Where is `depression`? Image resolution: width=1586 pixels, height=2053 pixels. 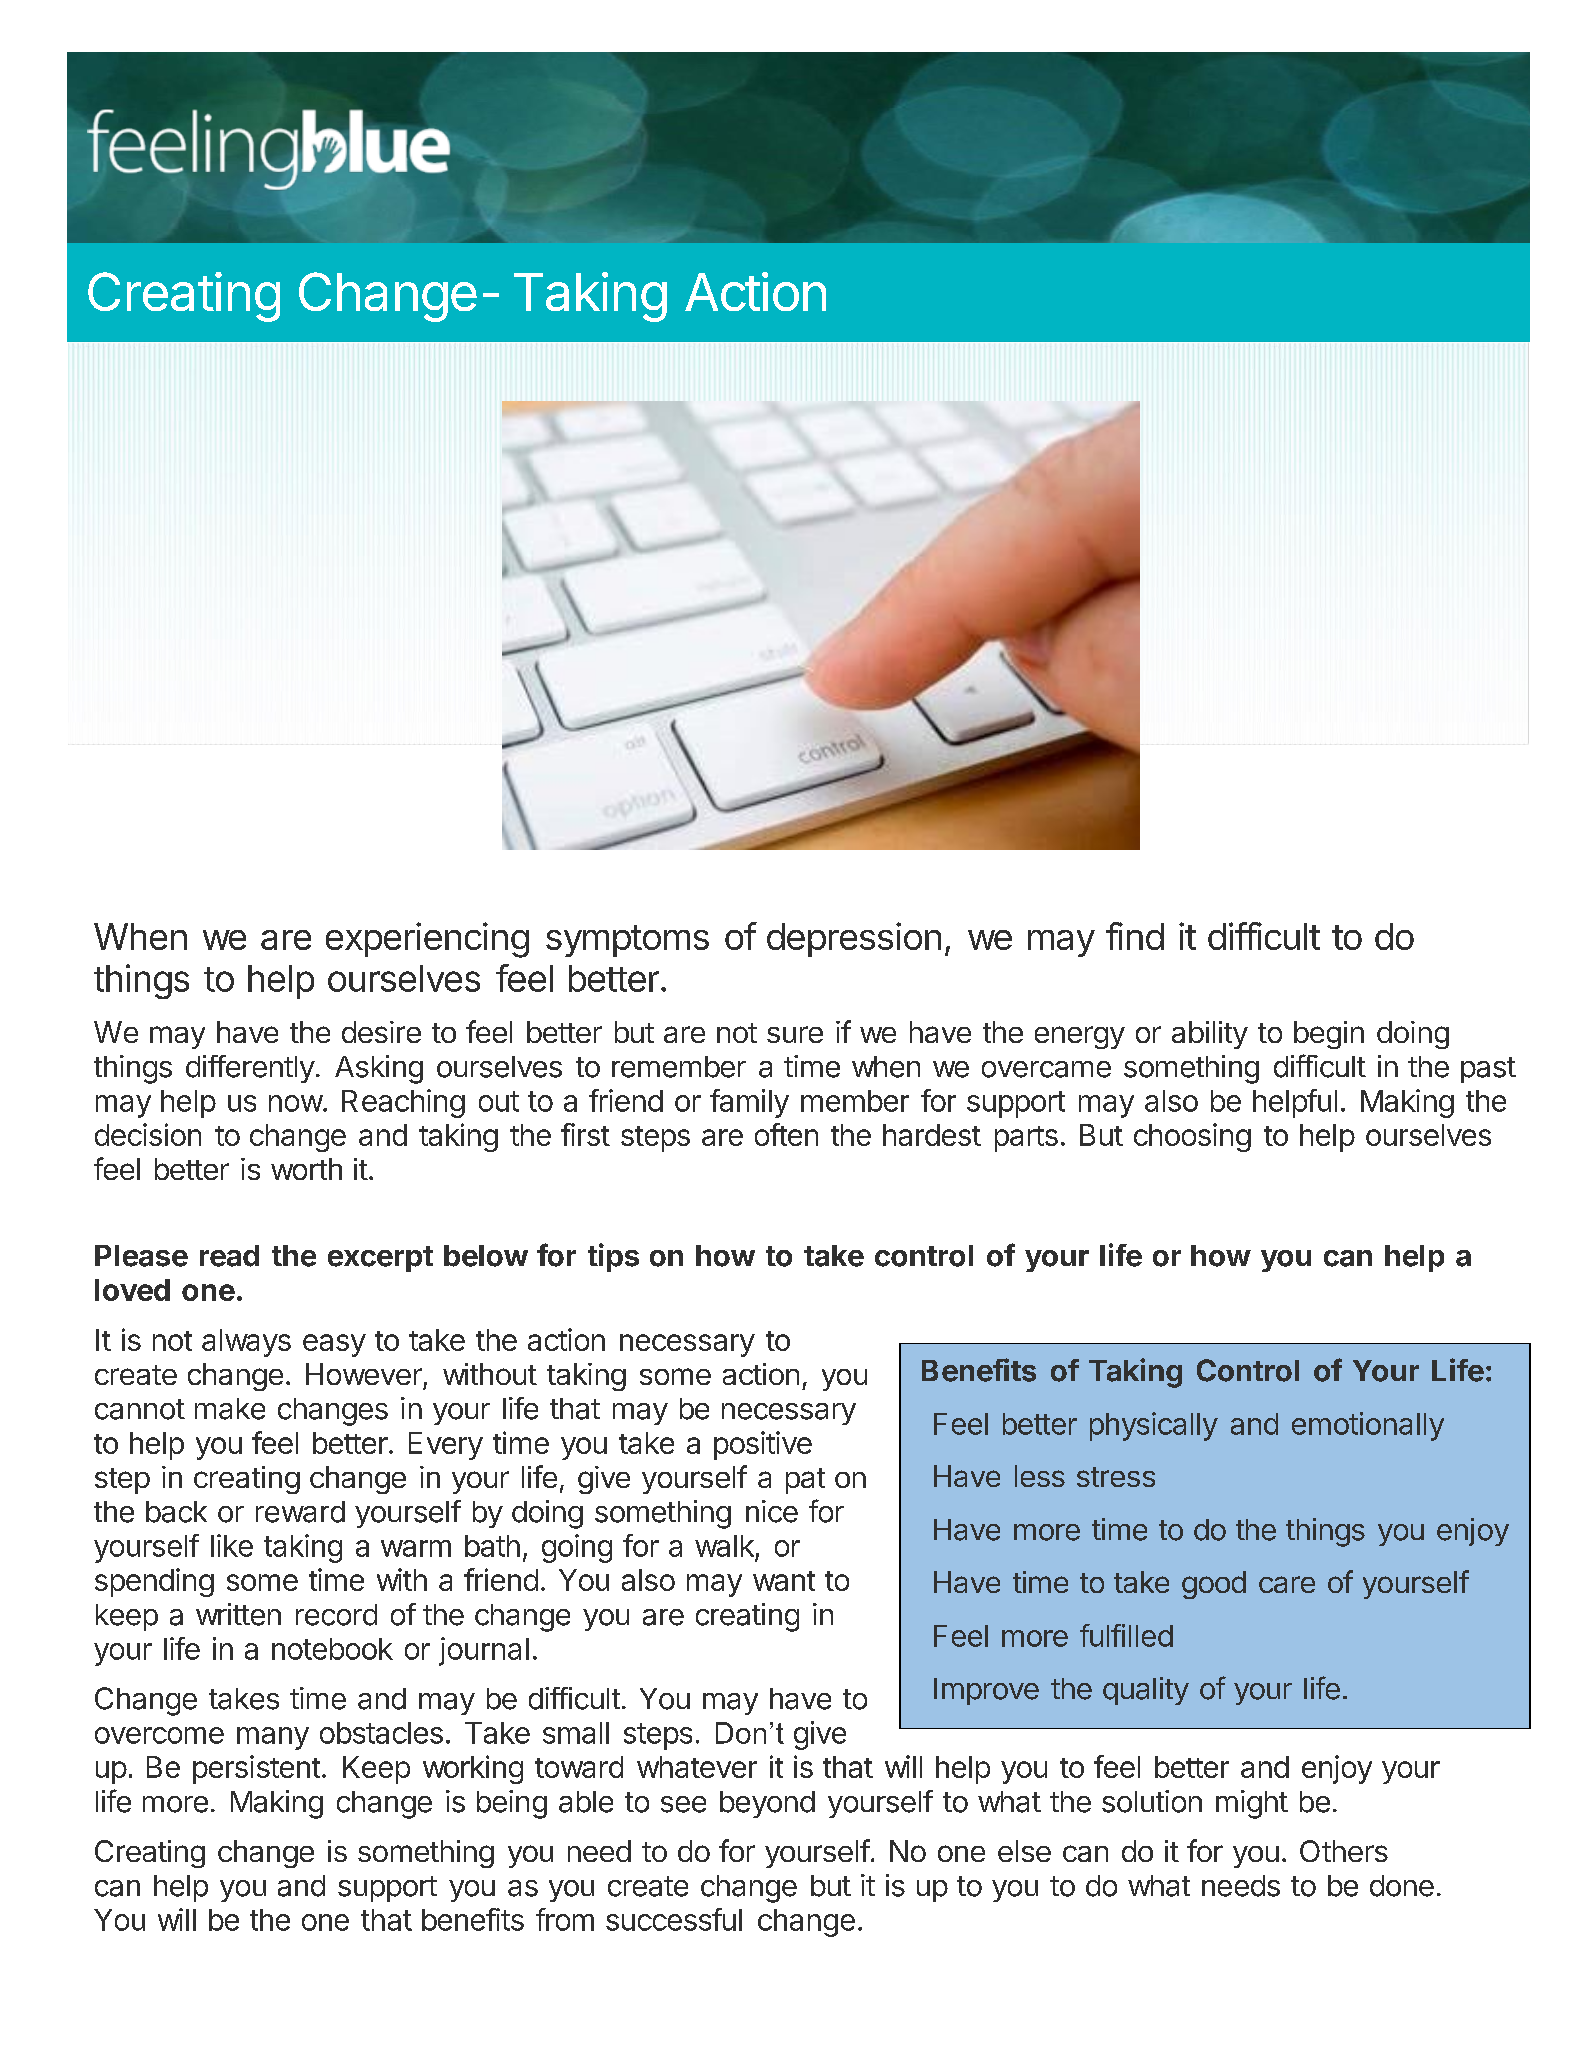 depression is located at coordinates (854, 939).
